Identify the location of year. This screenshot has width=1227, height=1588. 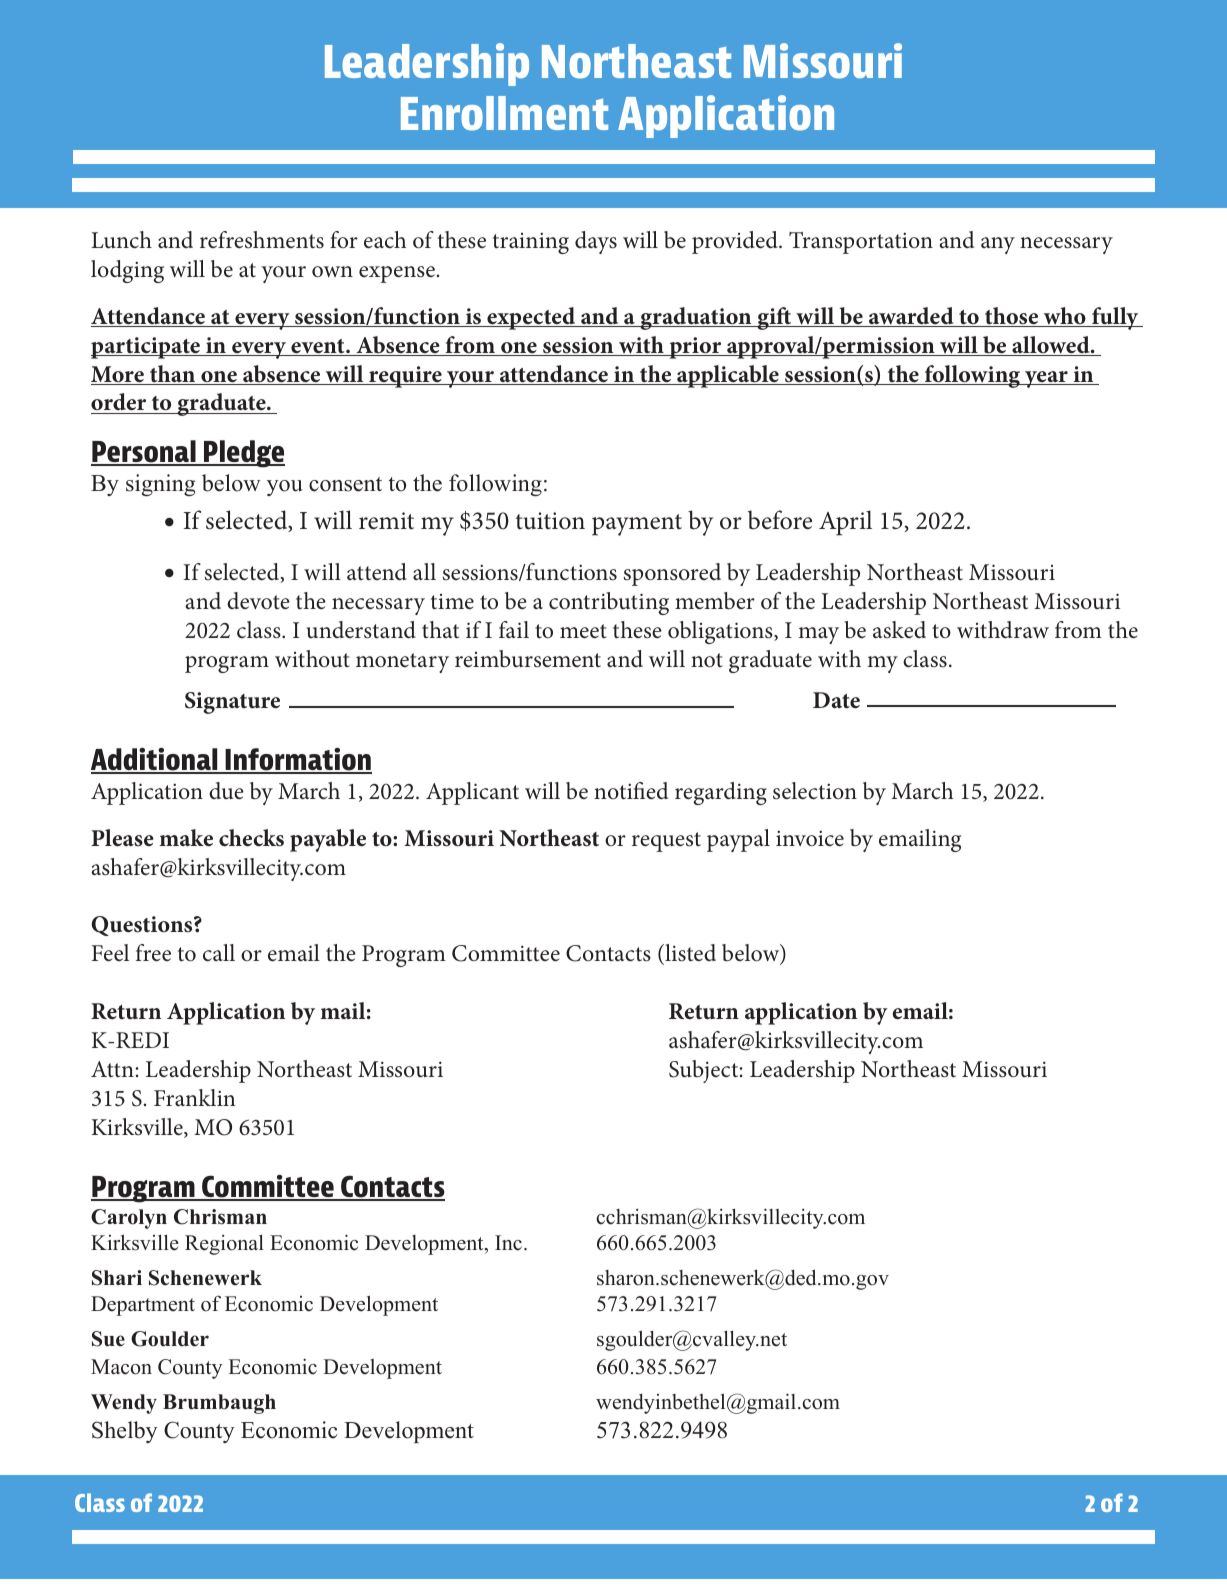
(1046, 379).
